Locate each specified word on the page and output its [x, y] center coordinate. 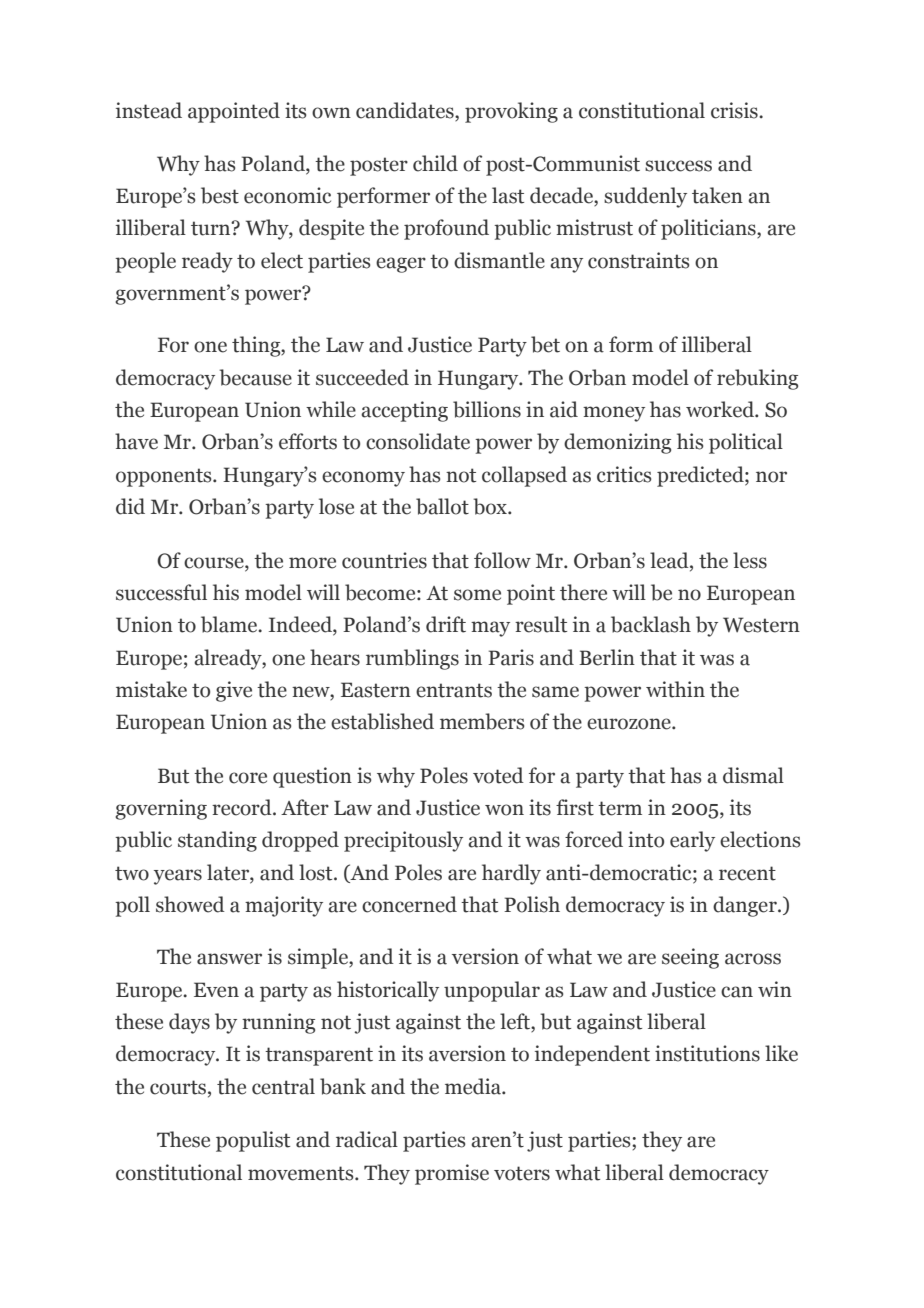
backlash [651, 624]
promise [452, 1174]
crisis [735, 110]
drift [446, 624]
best [220, 195]
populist [253, 1141]
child [435, 163]
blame [230, 624]
